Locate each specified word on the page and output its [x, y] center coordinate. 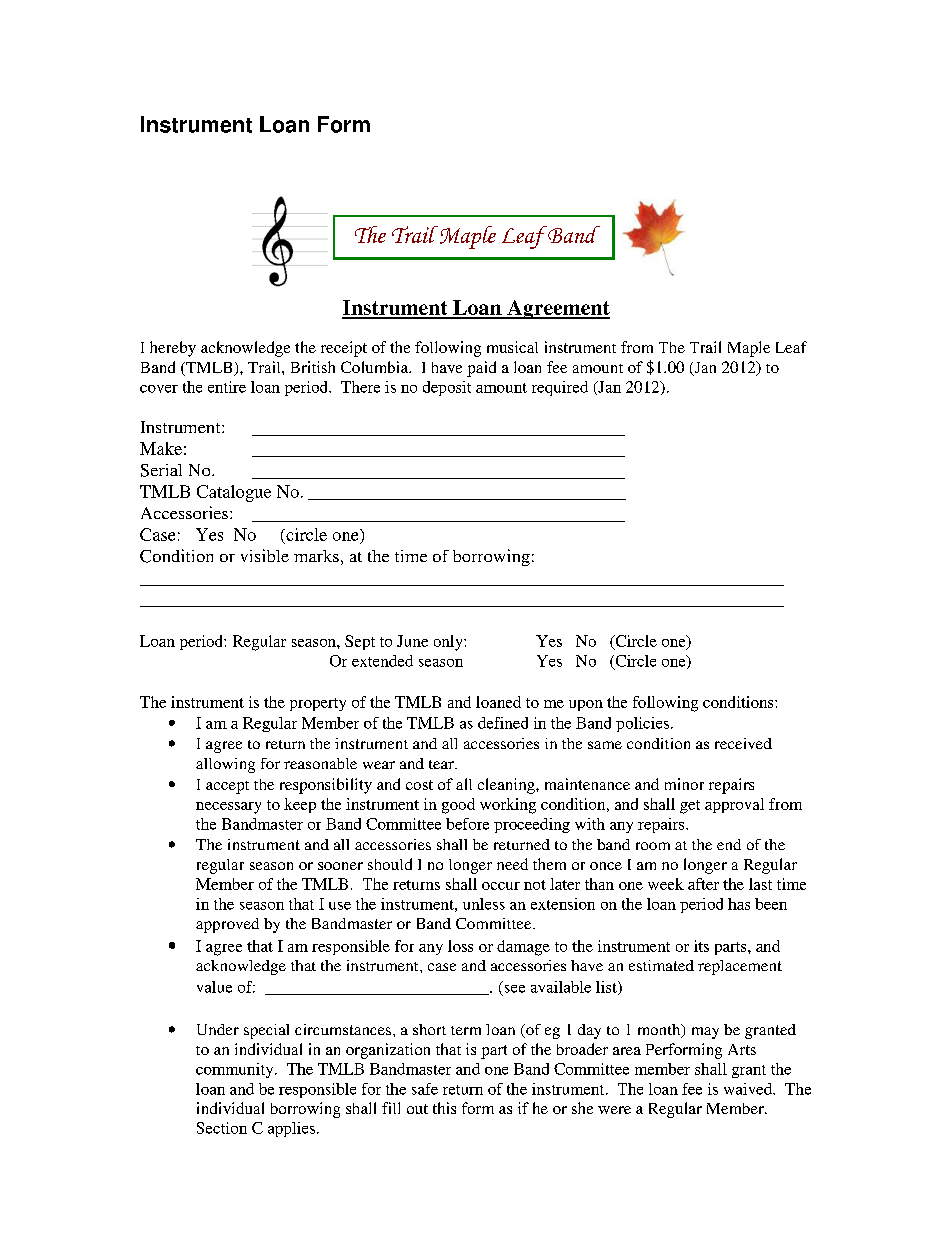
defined [503, 723]
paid [481, 369]
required [560, 388]
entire [227, 387]
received [743, 743]
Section [222, 1128]
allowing [225, 765]
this [444, 1108]
